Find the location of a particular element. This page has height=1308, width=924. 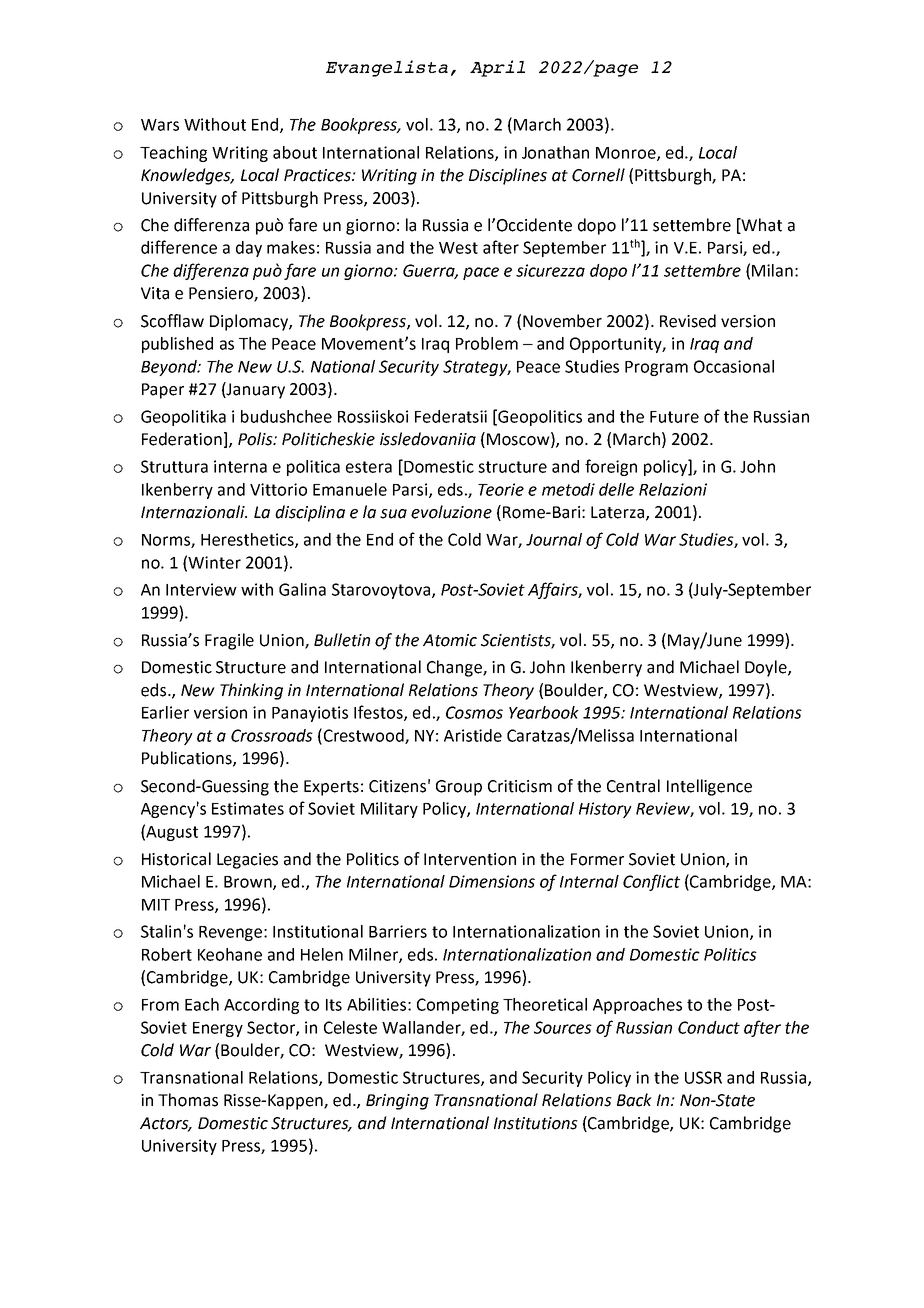

Interview is located at coordinates (201, 589).
